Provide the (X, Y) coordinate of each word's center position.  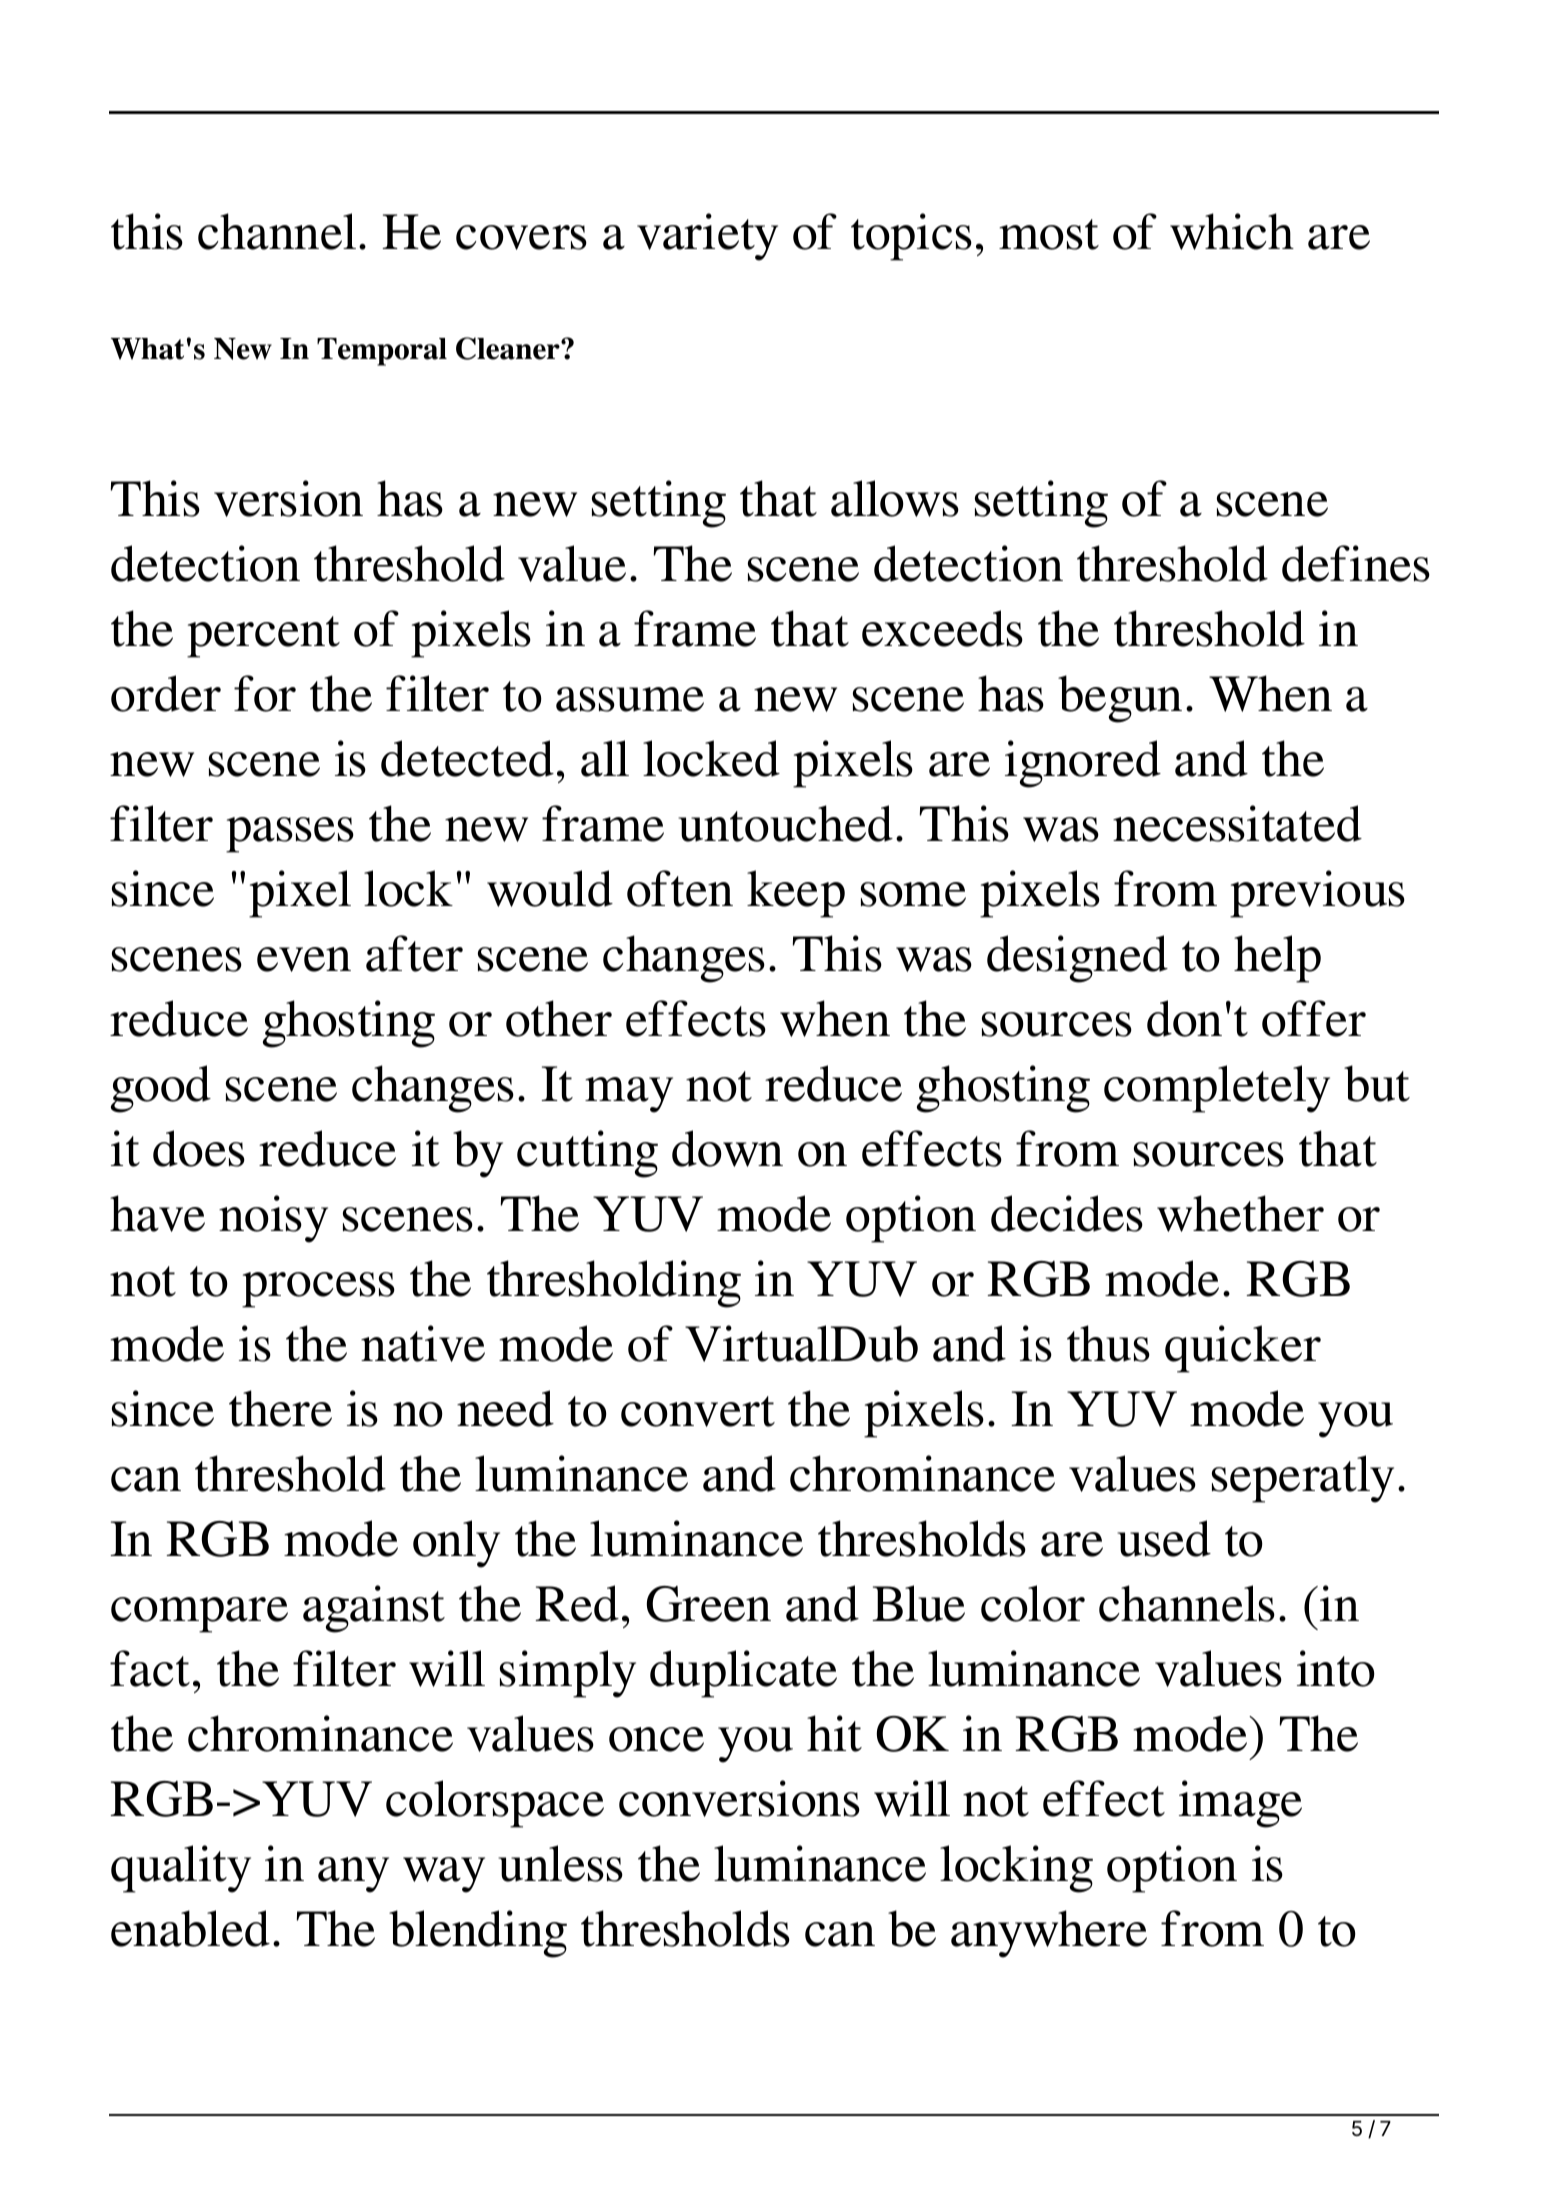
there (280, 1408)
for (265, 693)
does (199, 1148)
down (727, 1148)
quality (181, 1869)
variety (707, 237)
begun (1120, 699)
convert (698, 1411)
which (1232, 231)
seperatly (1303, 1479)
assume (630, 699)
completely (1217, 1089)
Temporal (382, 352)
